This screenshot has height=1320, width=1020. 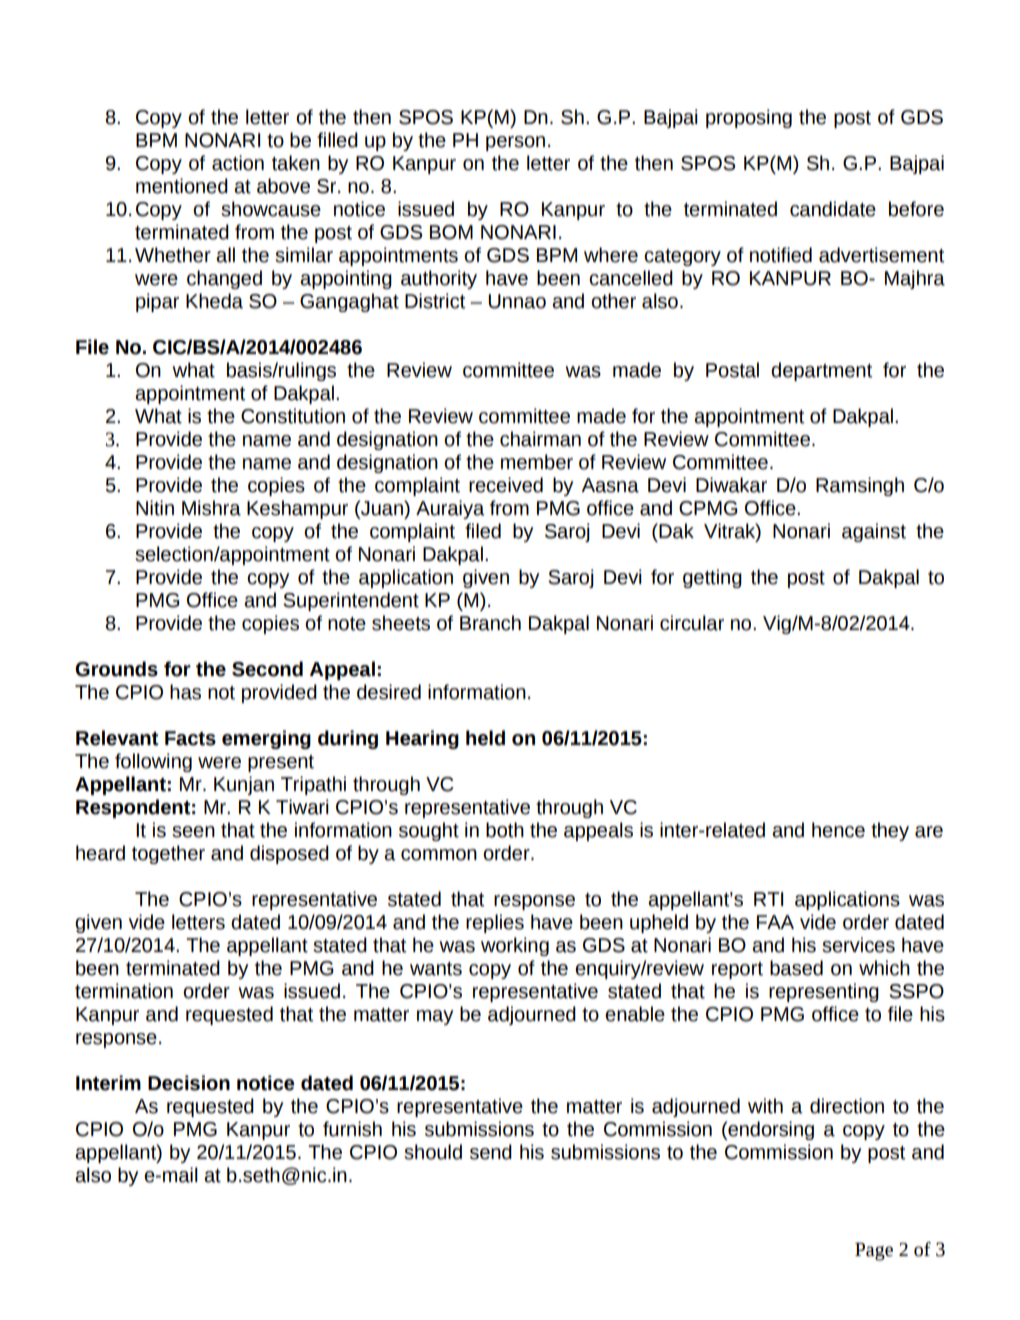 I want to click on both, so click(x=505, y=830).
